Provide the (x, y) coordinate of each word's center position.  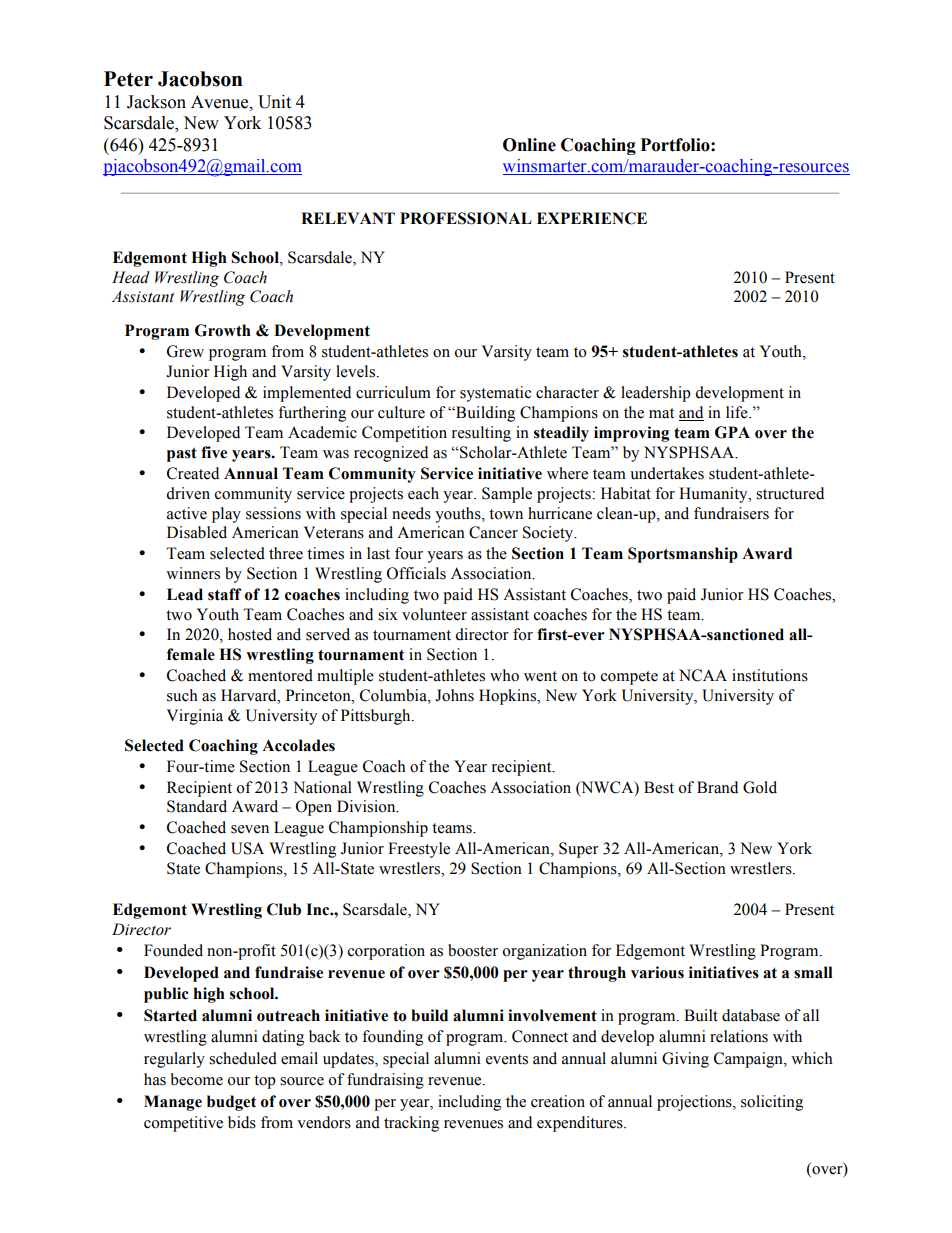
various (657, 972)
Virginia (195, 717)
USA (247, 848)
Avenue (221, 102)
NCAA (703, 675)
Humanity (714, 495)
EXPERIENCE (592, 218)
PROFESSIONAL (466, 218)
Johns (454, 695)
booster (473, 950)
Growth (223, 330)
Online (529, 145)
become (197, 1079)
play (226, 515)
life (738, 412)
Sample (507, 495)
